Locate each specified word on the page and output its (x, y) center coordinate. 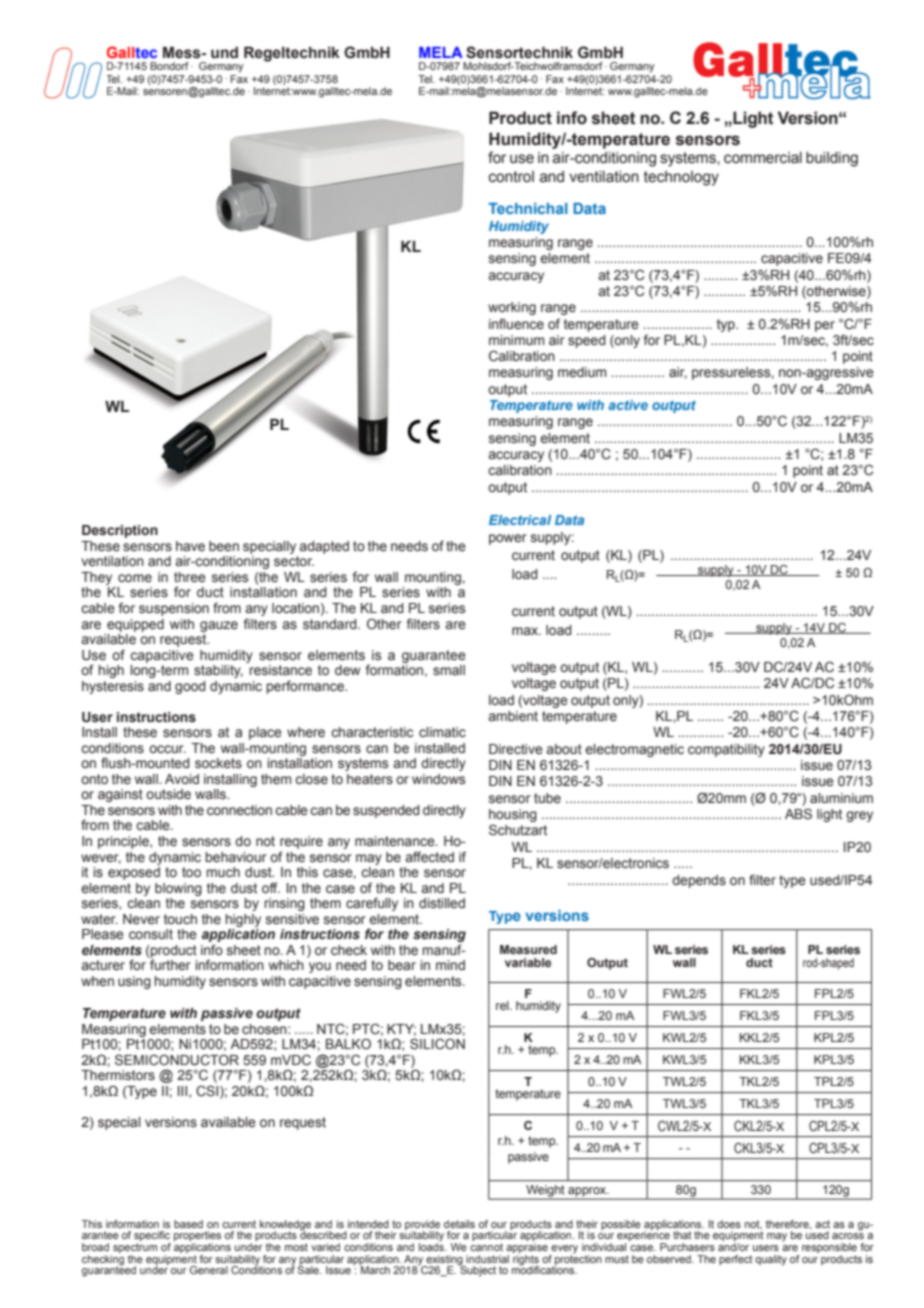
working (512, 308)
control (511, 177)
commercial (763, 158)
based (188, 1224)
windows (438, 779)
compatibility (726, 750)
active (628, 405)
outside (168, 794)
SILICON (437, 1044)
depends (699, 881)
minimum (516, 340)
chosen (265, 1029)
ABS (798, 813)
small (449, 670)
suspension (174, 609)
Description (120, 531)
